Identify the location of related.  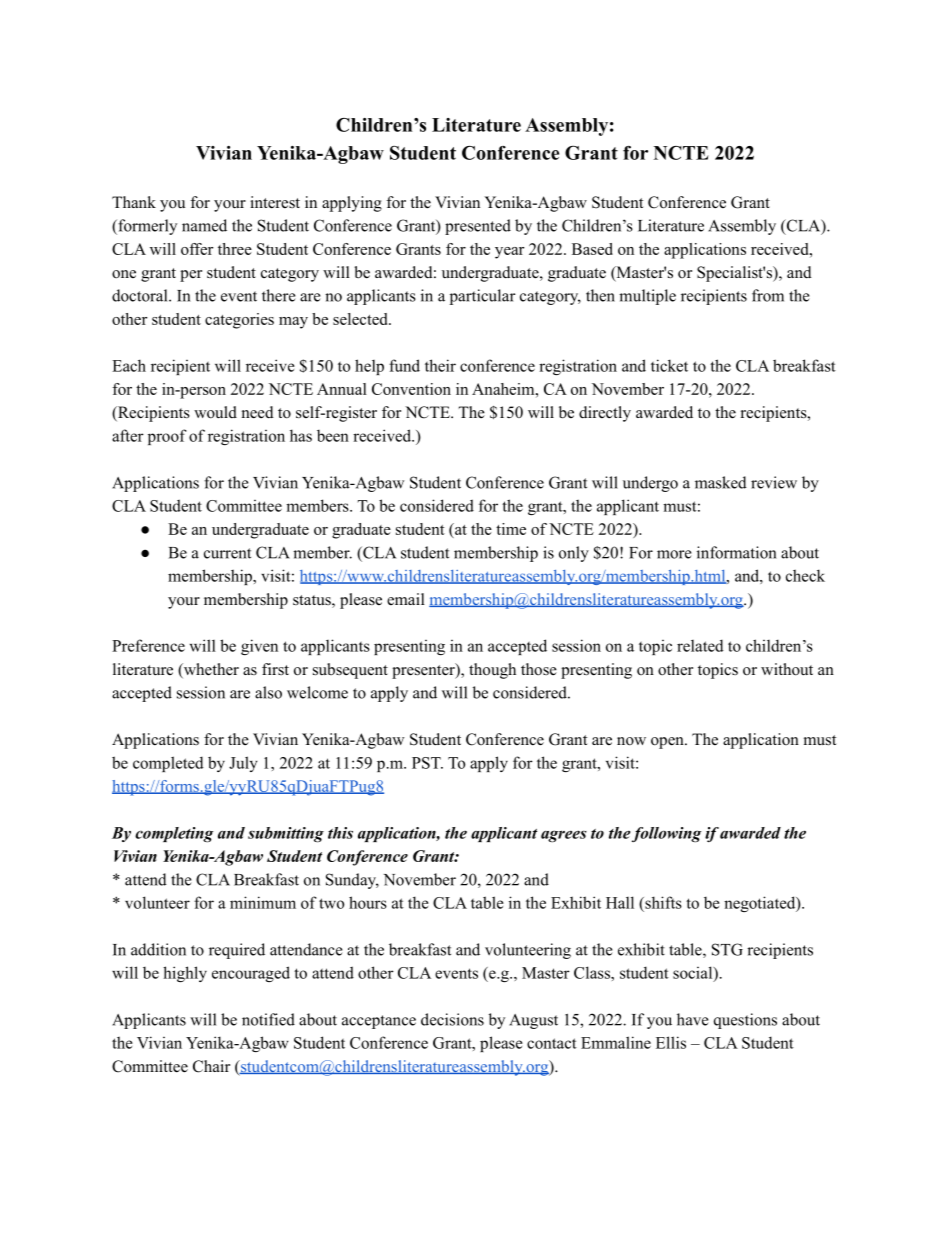
(700, 645).
